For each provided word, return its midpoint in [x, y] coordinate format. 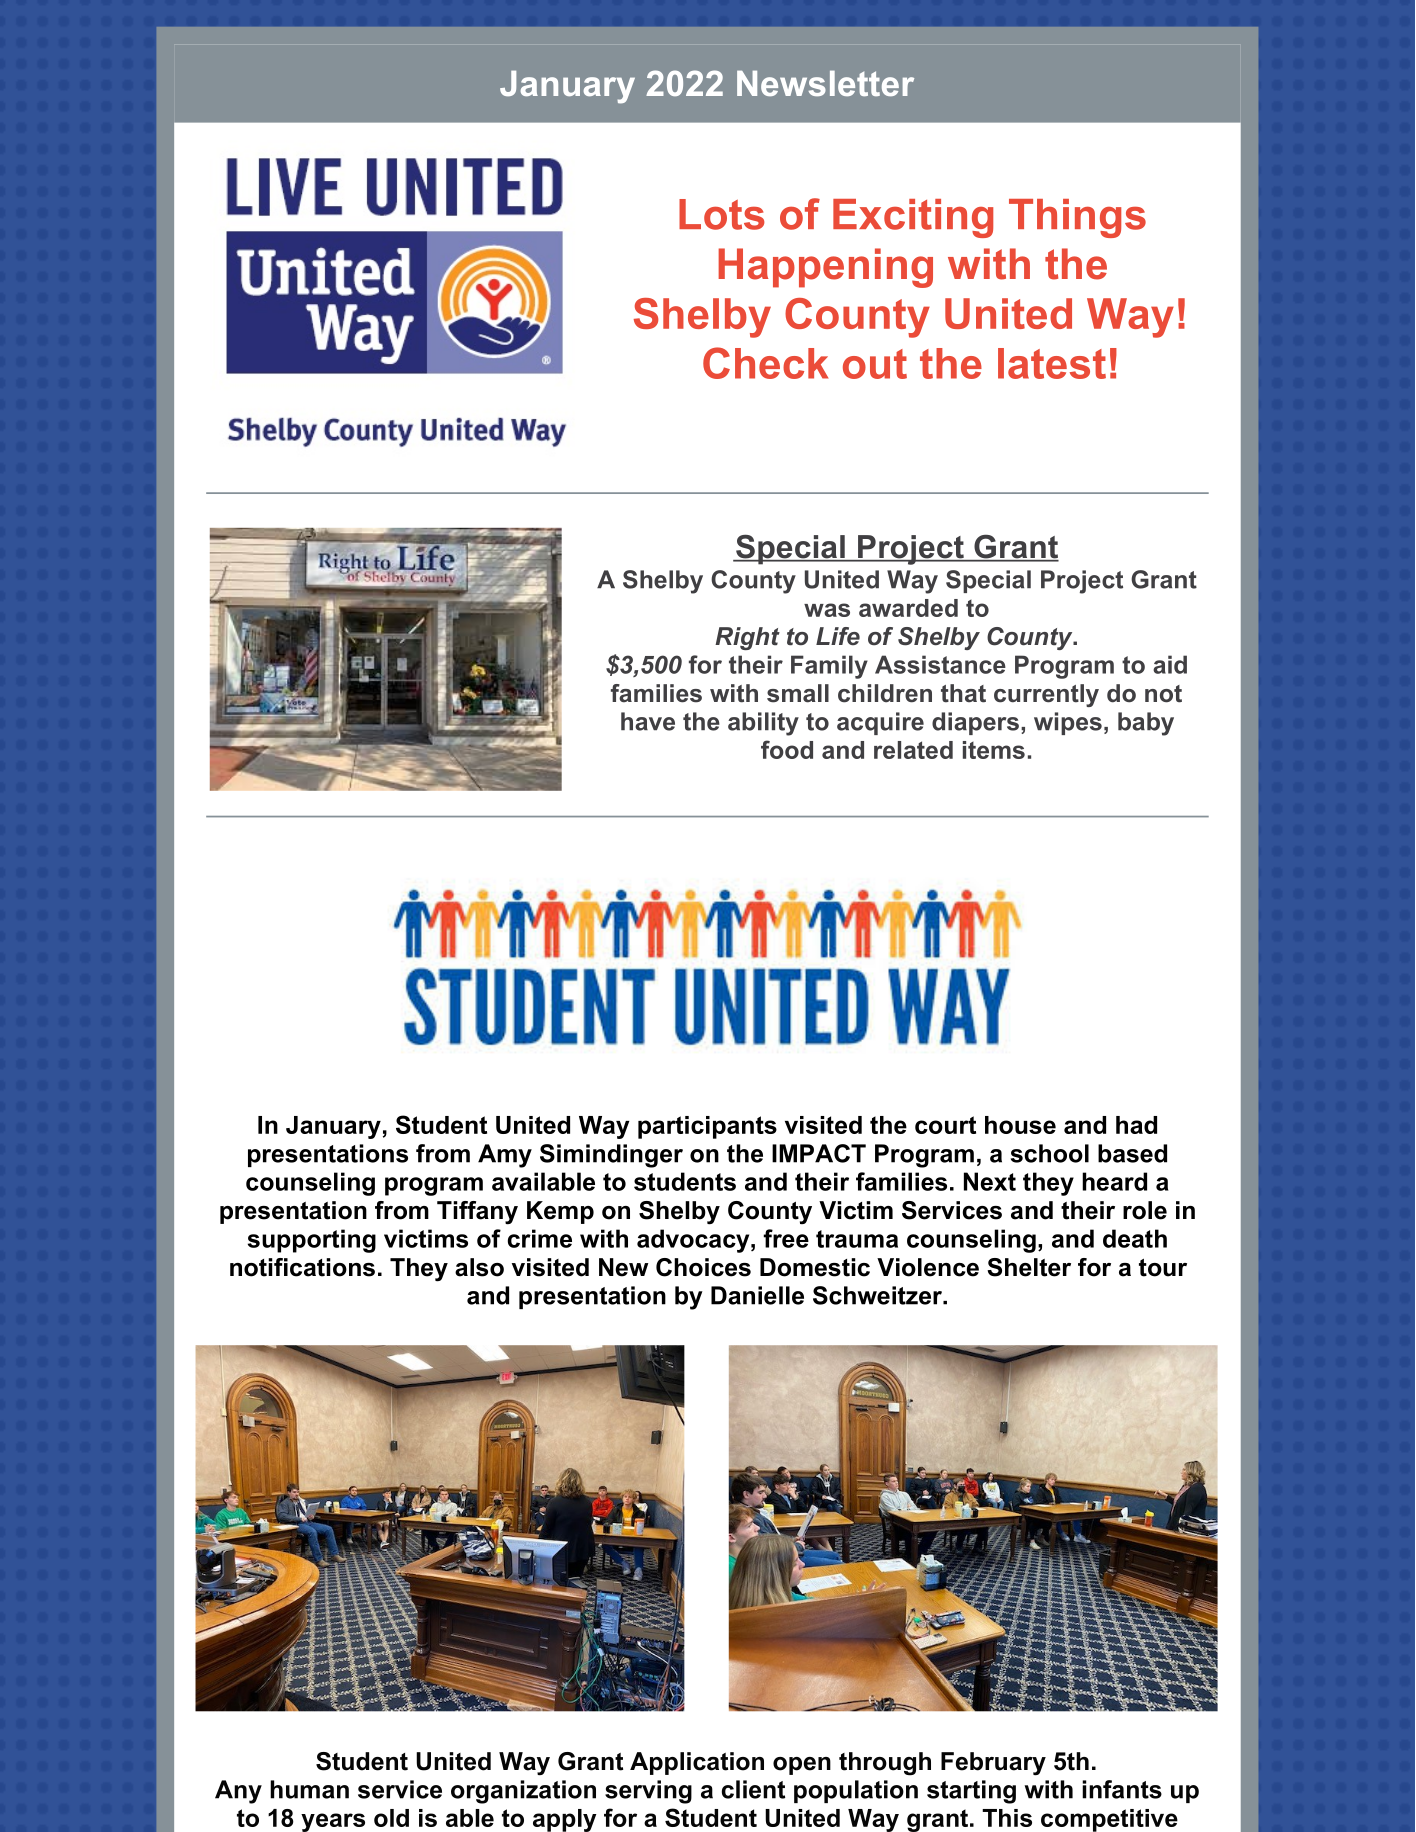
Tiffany [477, 1213]
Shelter [1029, 1267]
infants [1122, 1789]
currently [1046, 695]
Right [747, 638]
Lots [722, 214]
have [648, 721]
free [786, 1238]
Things [1077, 218]
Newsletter [825, 83]
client [753, 1789]
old [391, 1818]
